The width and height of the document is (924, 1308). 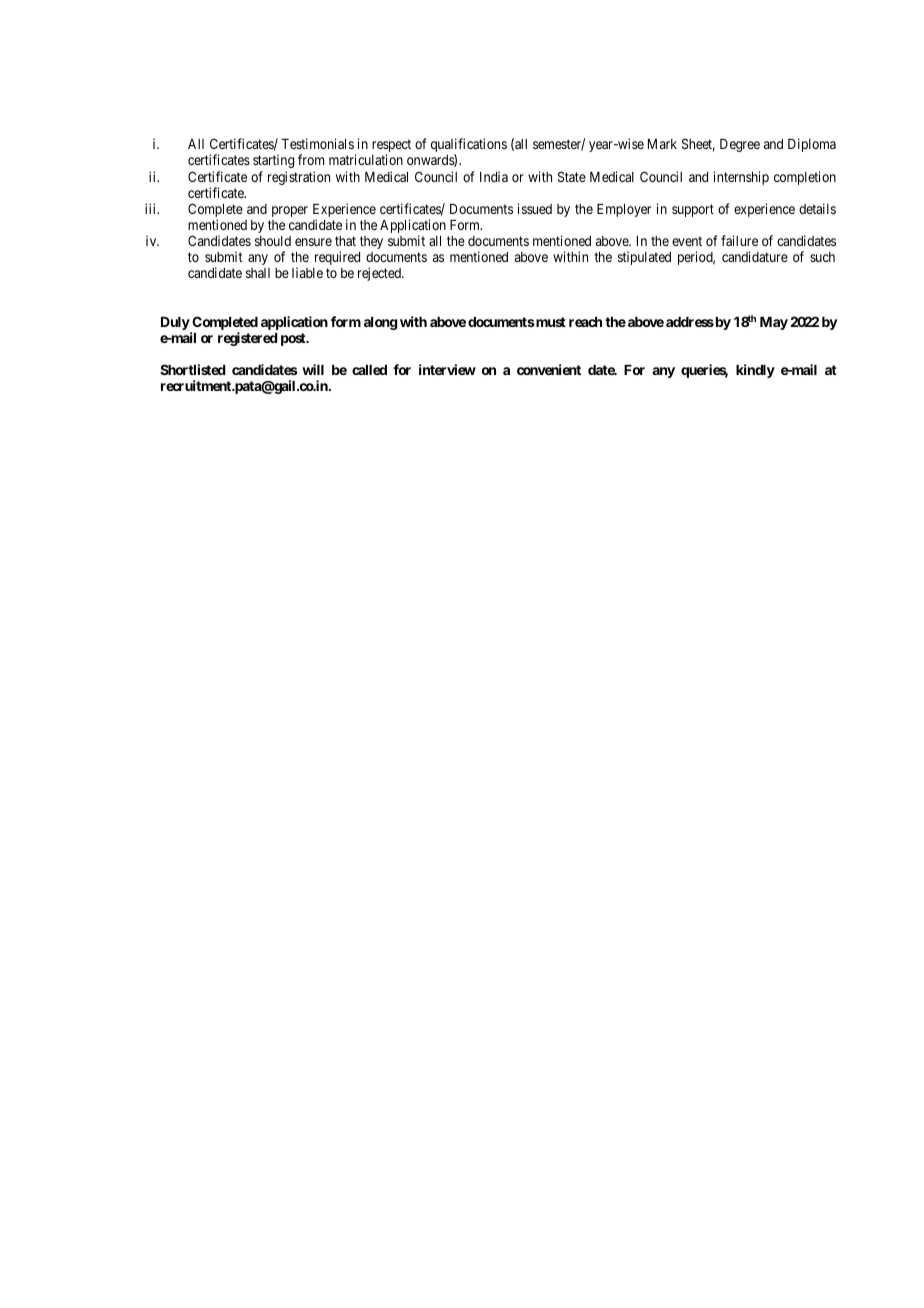 What do you see at coordinates (469, 146) in the document?
I see `qualifications` at bounding box center [469, 146].
